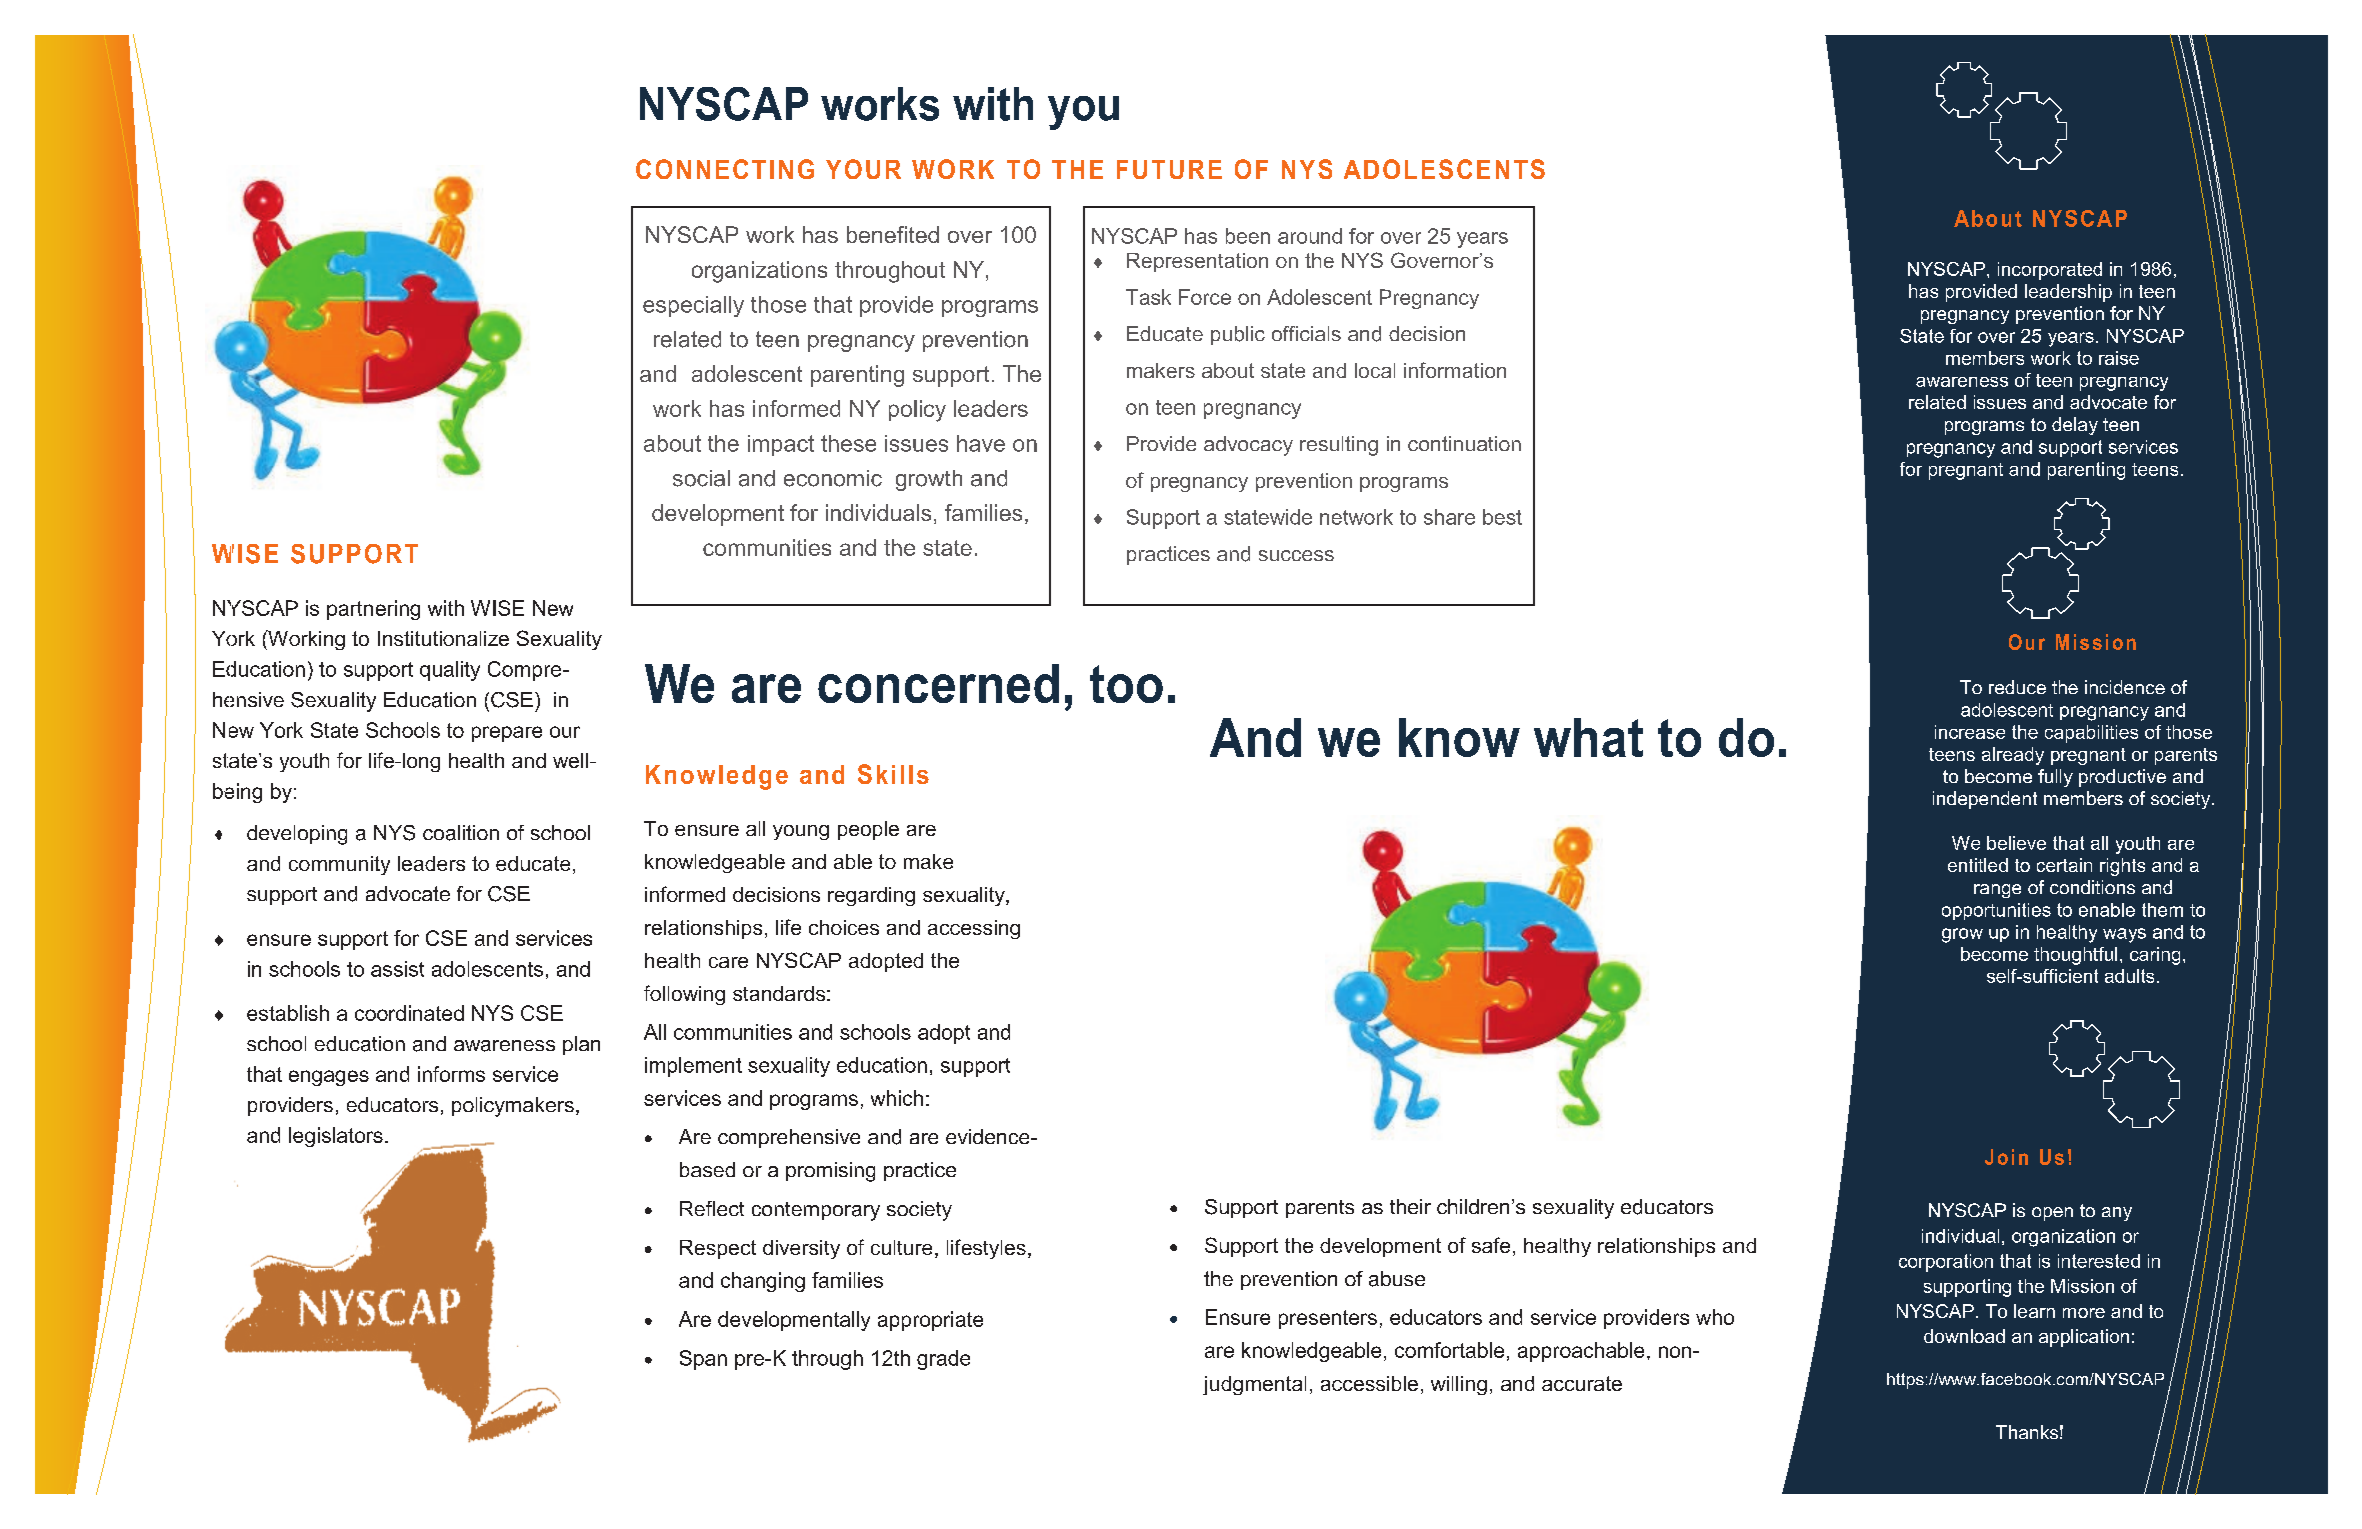 The height and width of the screenshot is (1529, 2362). What do you see at coordinates (1126, 684) in the screenshot?
I see `too` at bounding box center [1126, 684].
